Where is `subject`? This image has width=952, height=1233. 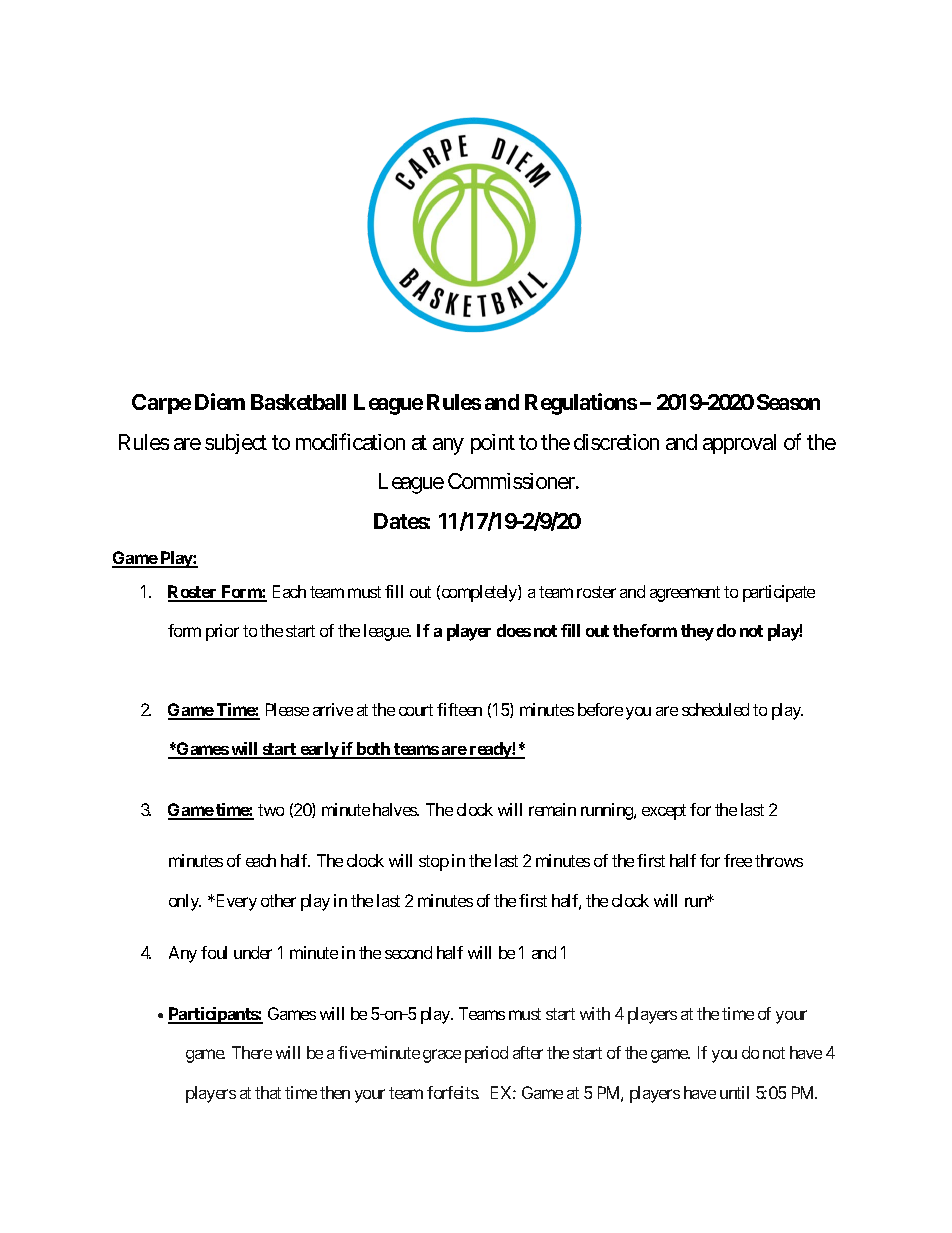
subject is located at coordinates (236, 444).
